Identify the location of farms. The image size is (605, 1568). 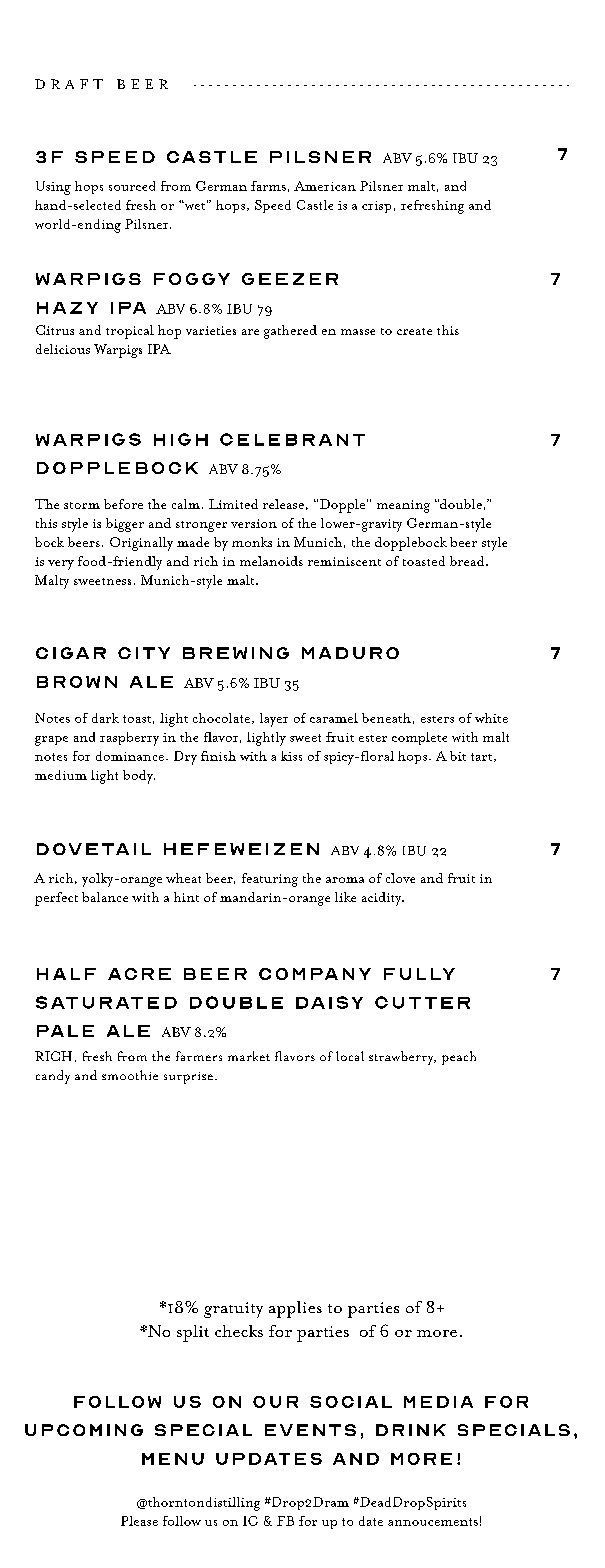
(268, 186).
